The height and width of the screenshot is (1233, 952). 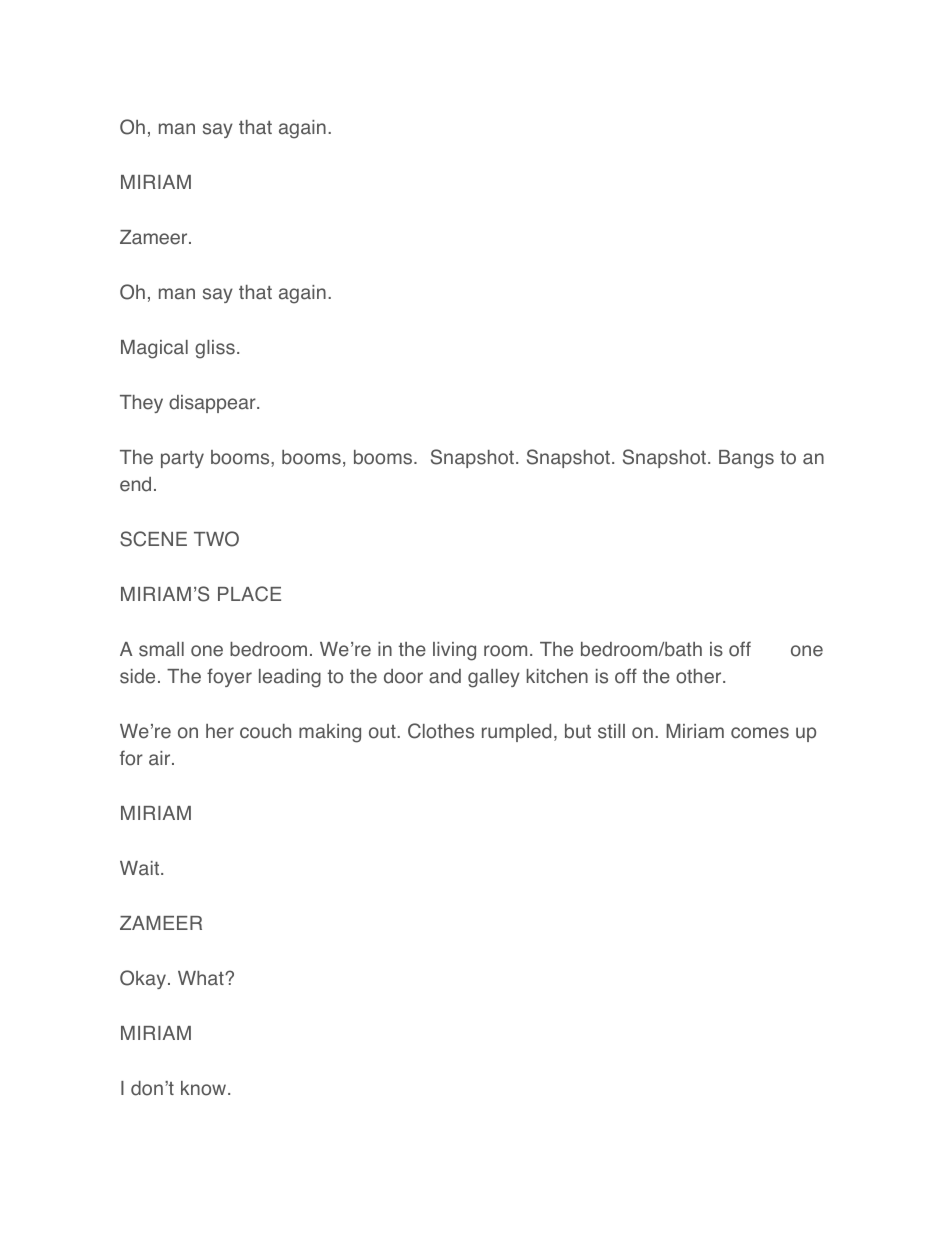 I want to click on Clothes, so click(x=441, y=731).
